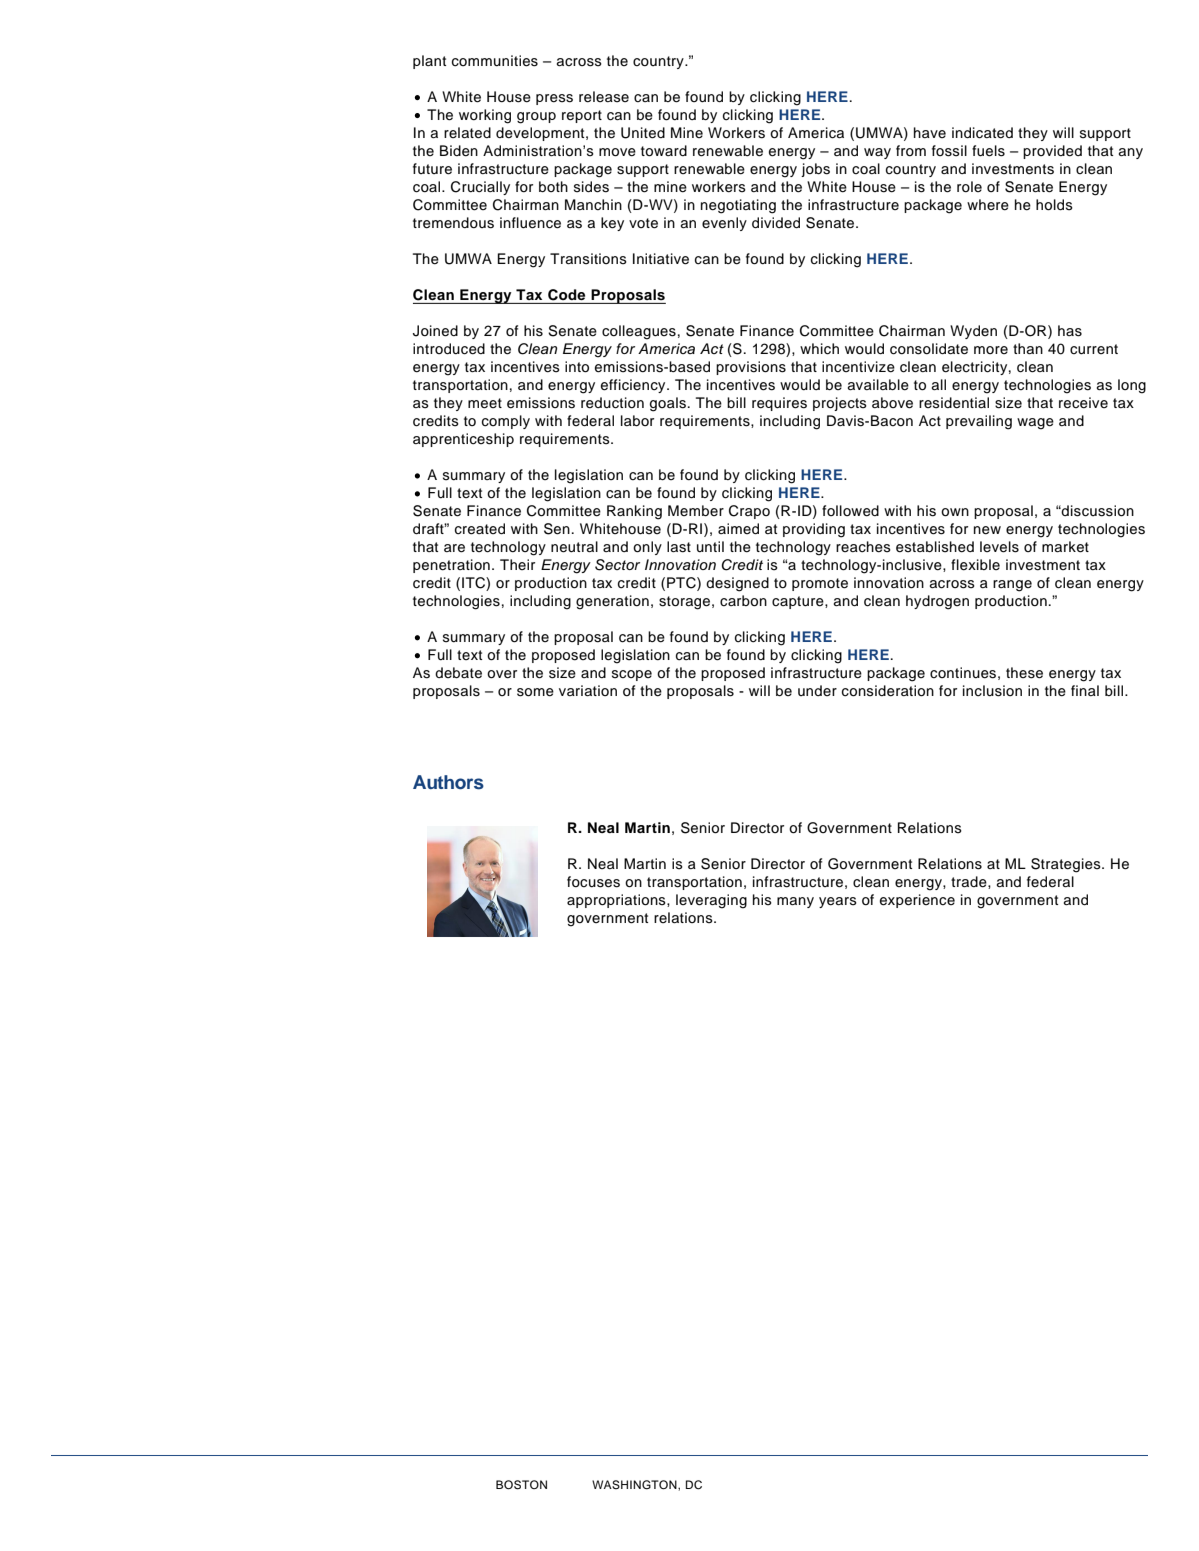 The image size is (1199, 1551). I want to click on jobs, so click(815, 170).
